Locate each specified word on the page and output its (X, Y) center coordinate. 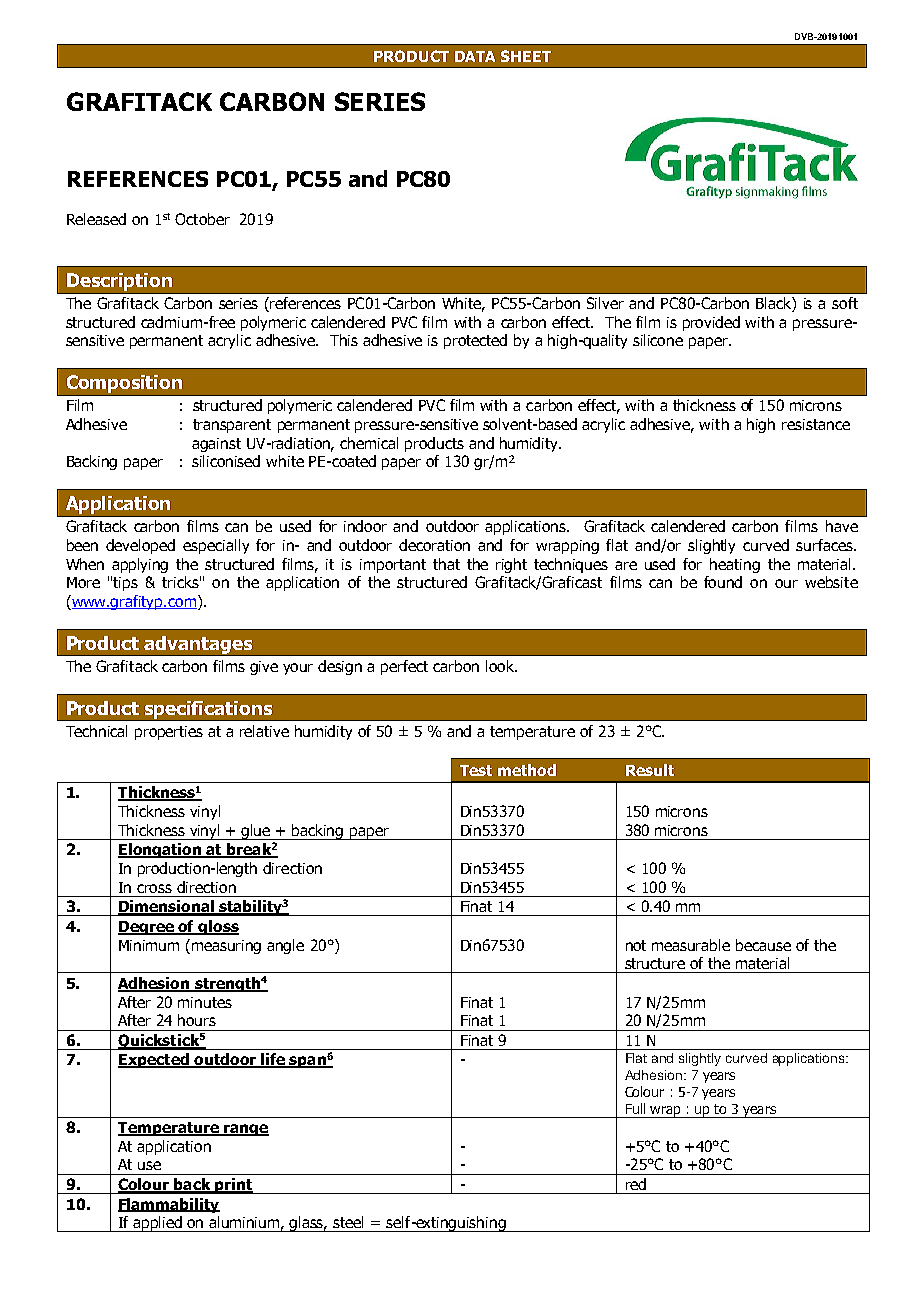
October (202, 219)
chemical (369, 443)
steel (348, 1222)
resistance (816, 424)
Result (650, 770)
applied (158, 1224)
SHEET (526, 56)
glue (256, 832)
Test (476, 770)
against (216, 445)
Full (635, 1108)
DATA (475, 56)
